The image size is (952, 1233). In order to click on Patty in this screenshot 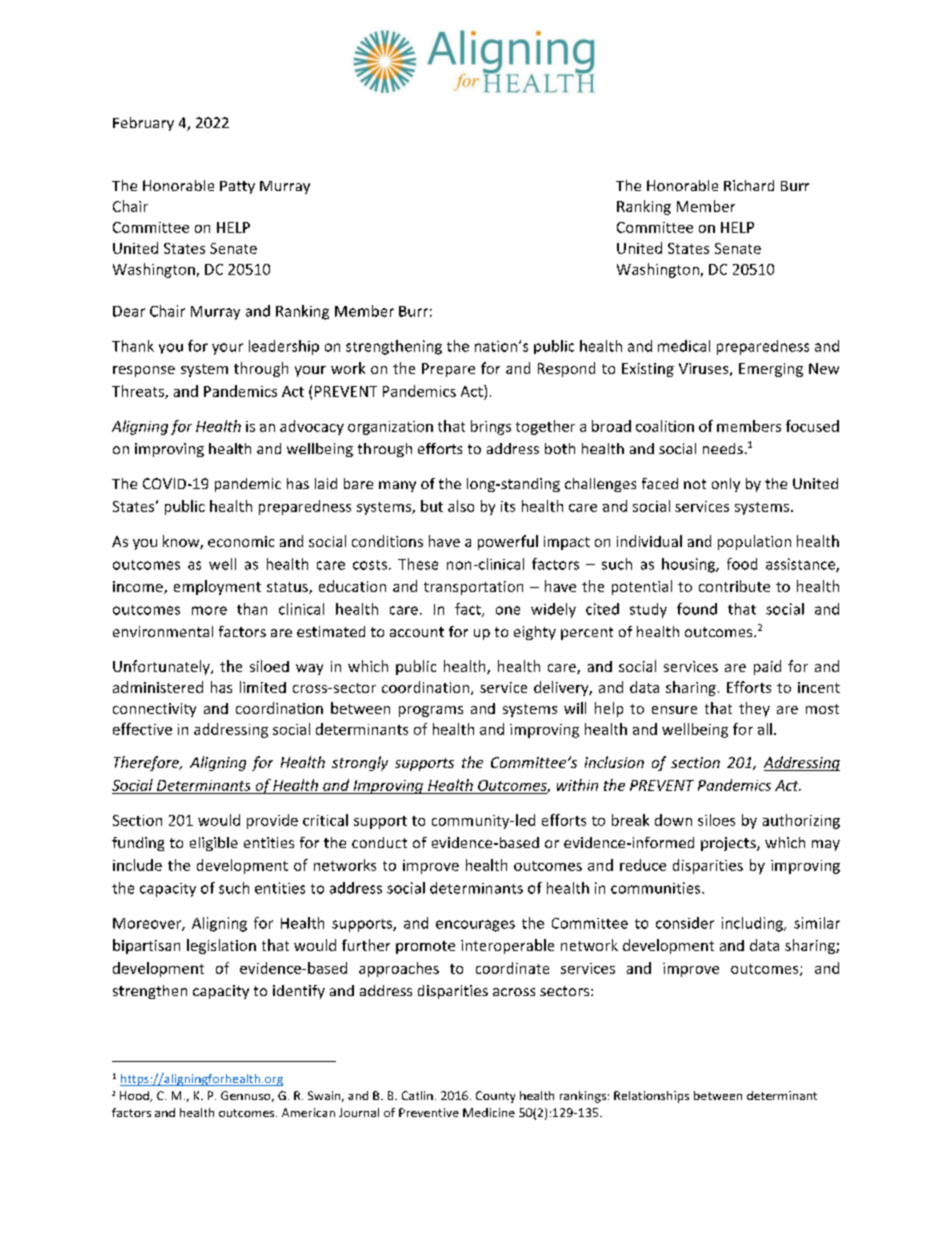, I will do `click(237, 187)`.
